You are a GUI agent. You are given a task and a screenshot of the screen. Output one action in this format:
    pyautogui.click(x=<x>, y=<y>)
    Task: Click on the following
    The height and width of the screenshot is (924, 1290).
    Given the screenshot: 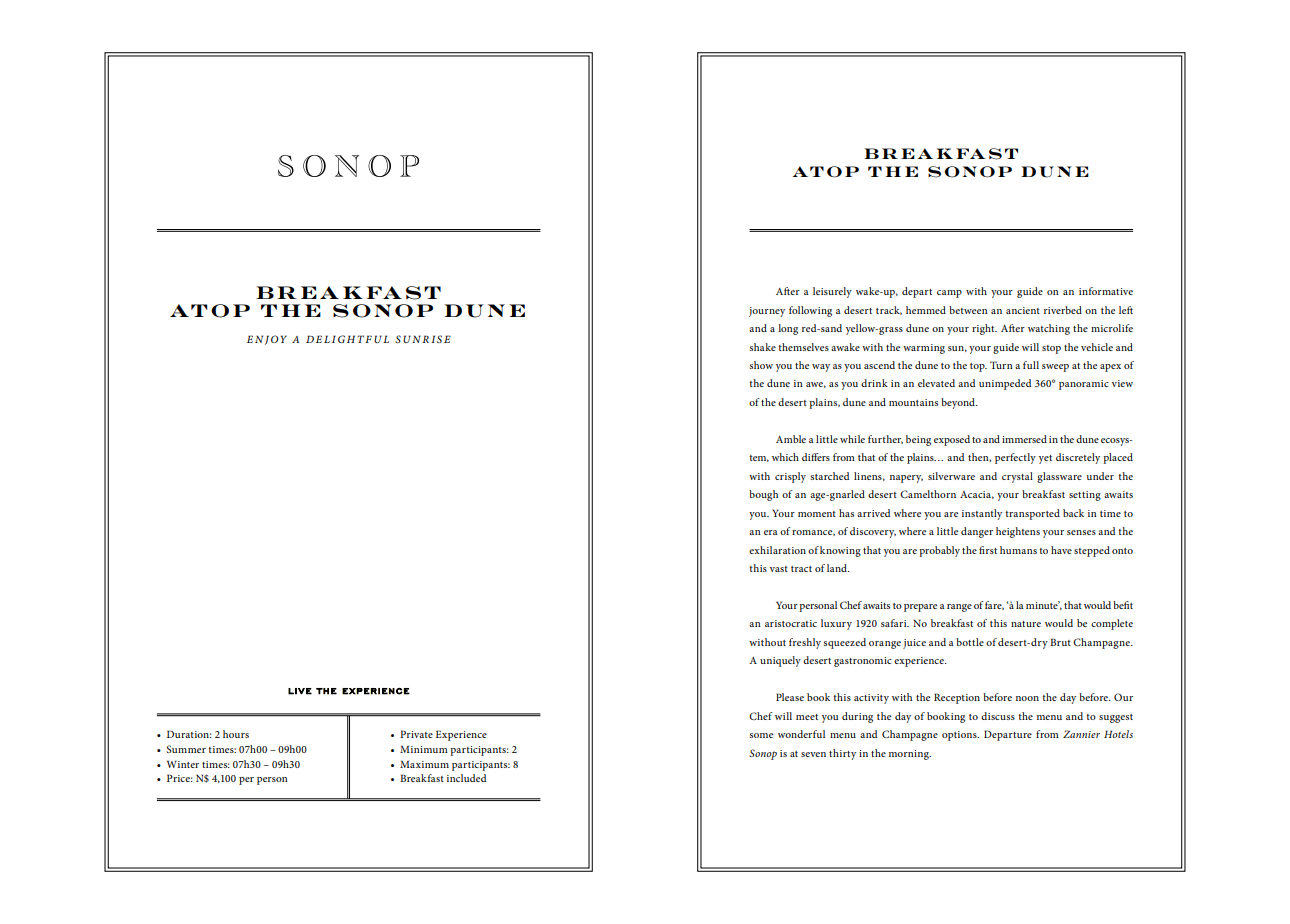 What is the action you would take?
    pyautogui.click(x=810, y=311)
